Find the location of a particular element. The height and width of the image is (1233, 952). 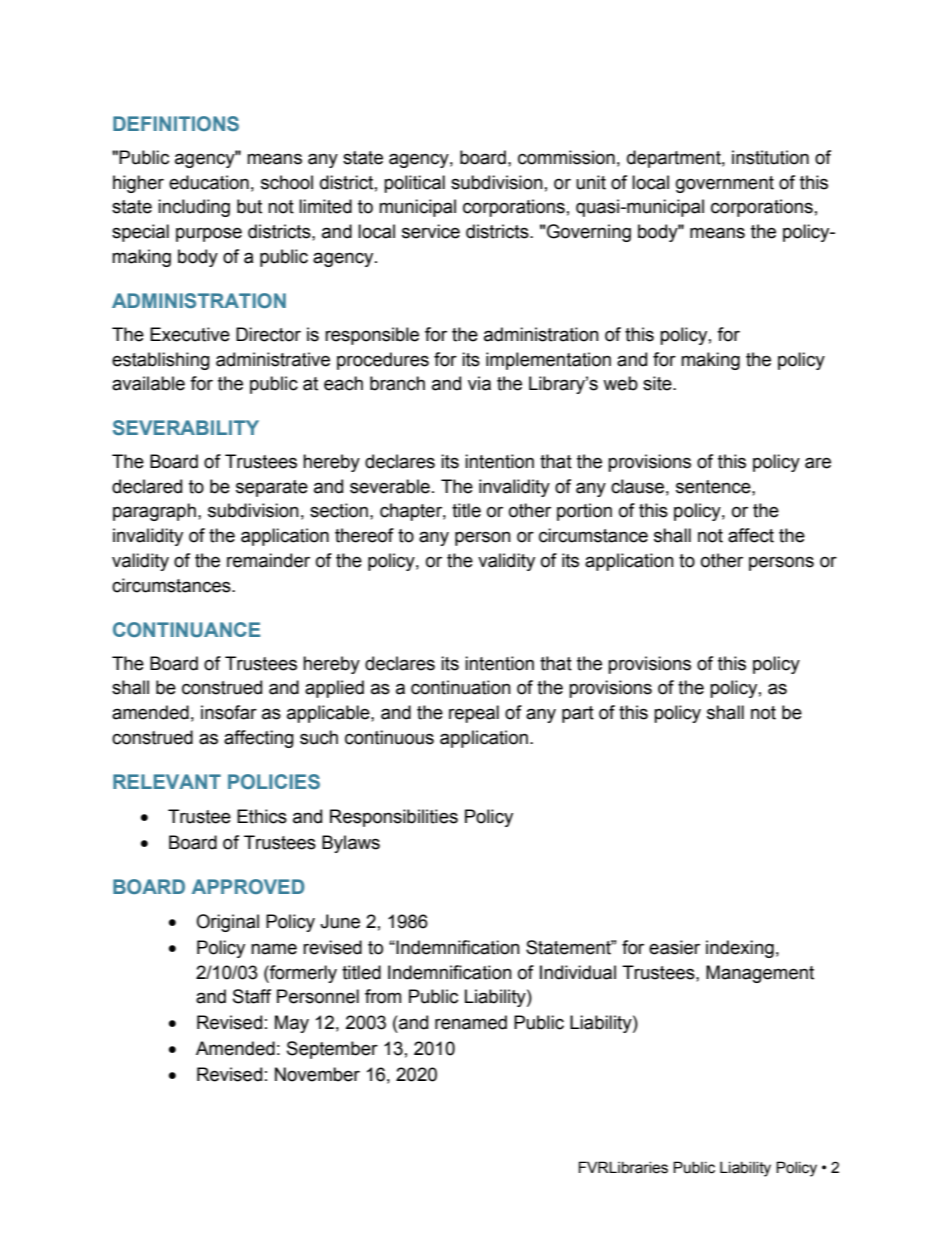

education is located at coordinates (209, 182).
